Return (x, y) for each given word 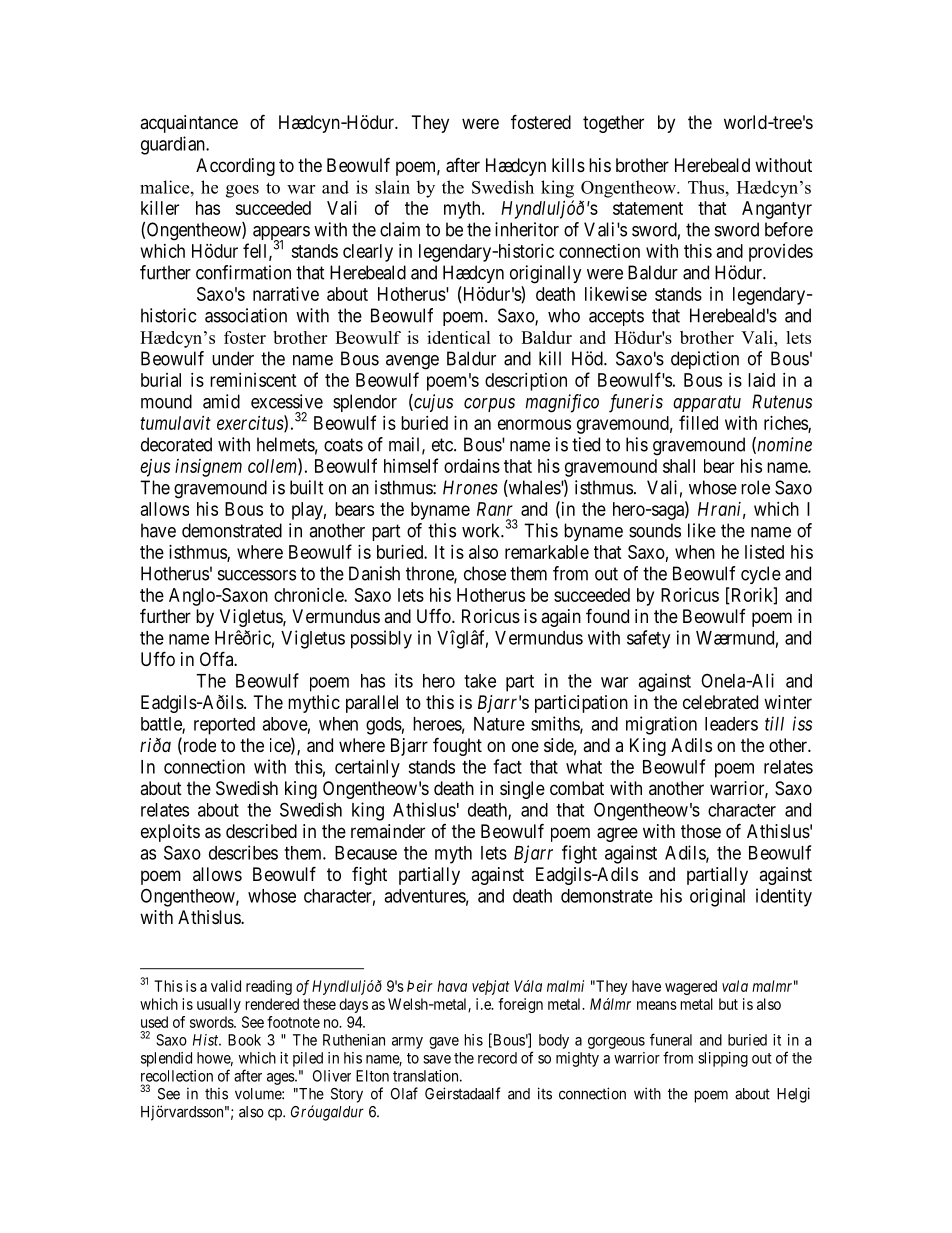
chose (485, 573)
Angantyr (777, 210)
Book (244, 1040)
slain (392, 187)
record (497, 1058)
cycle (761, 575)
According (235, 167)
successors (257, 575)
